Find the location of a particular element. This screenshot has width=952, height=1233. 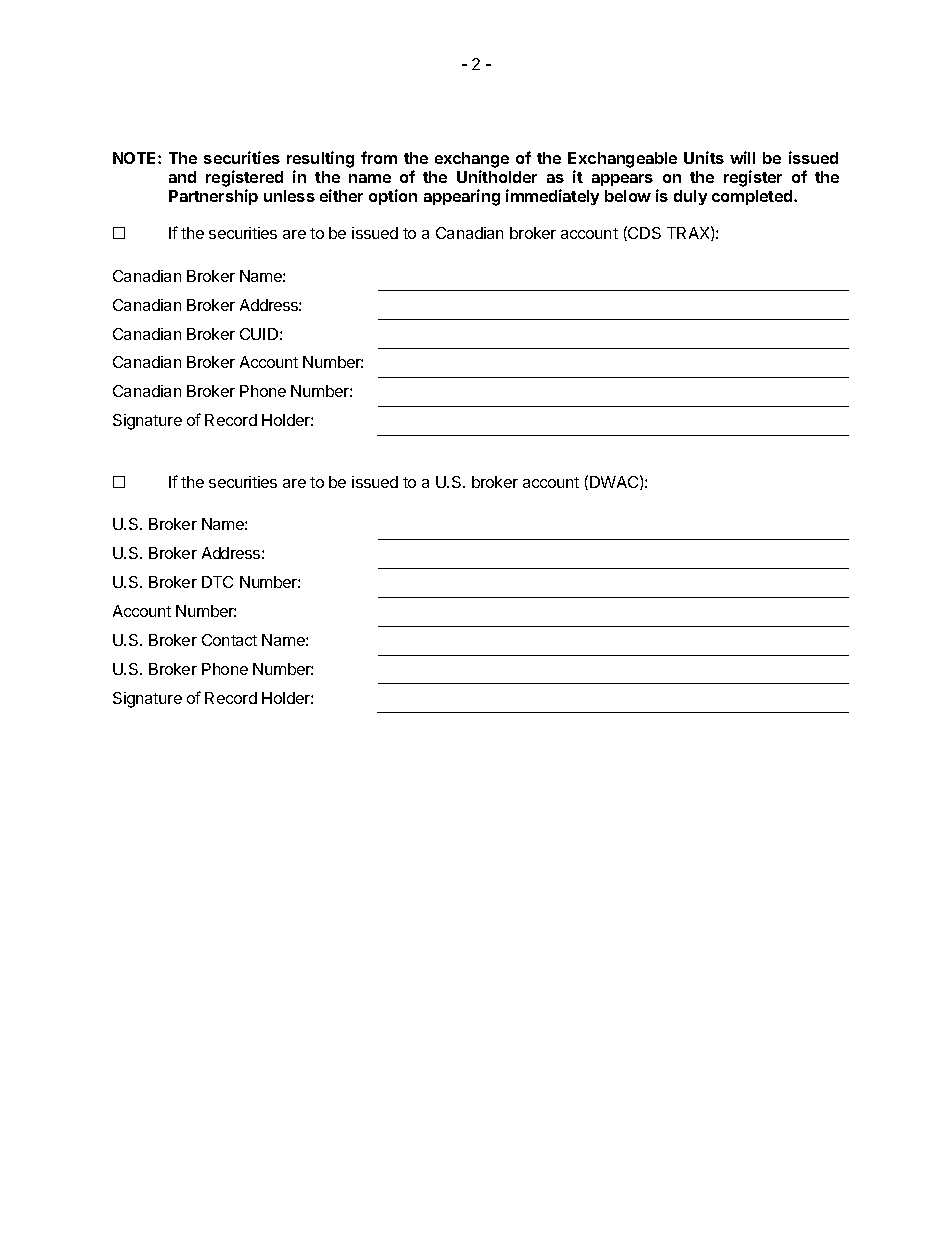

and is located at coordinates (182, 177).
